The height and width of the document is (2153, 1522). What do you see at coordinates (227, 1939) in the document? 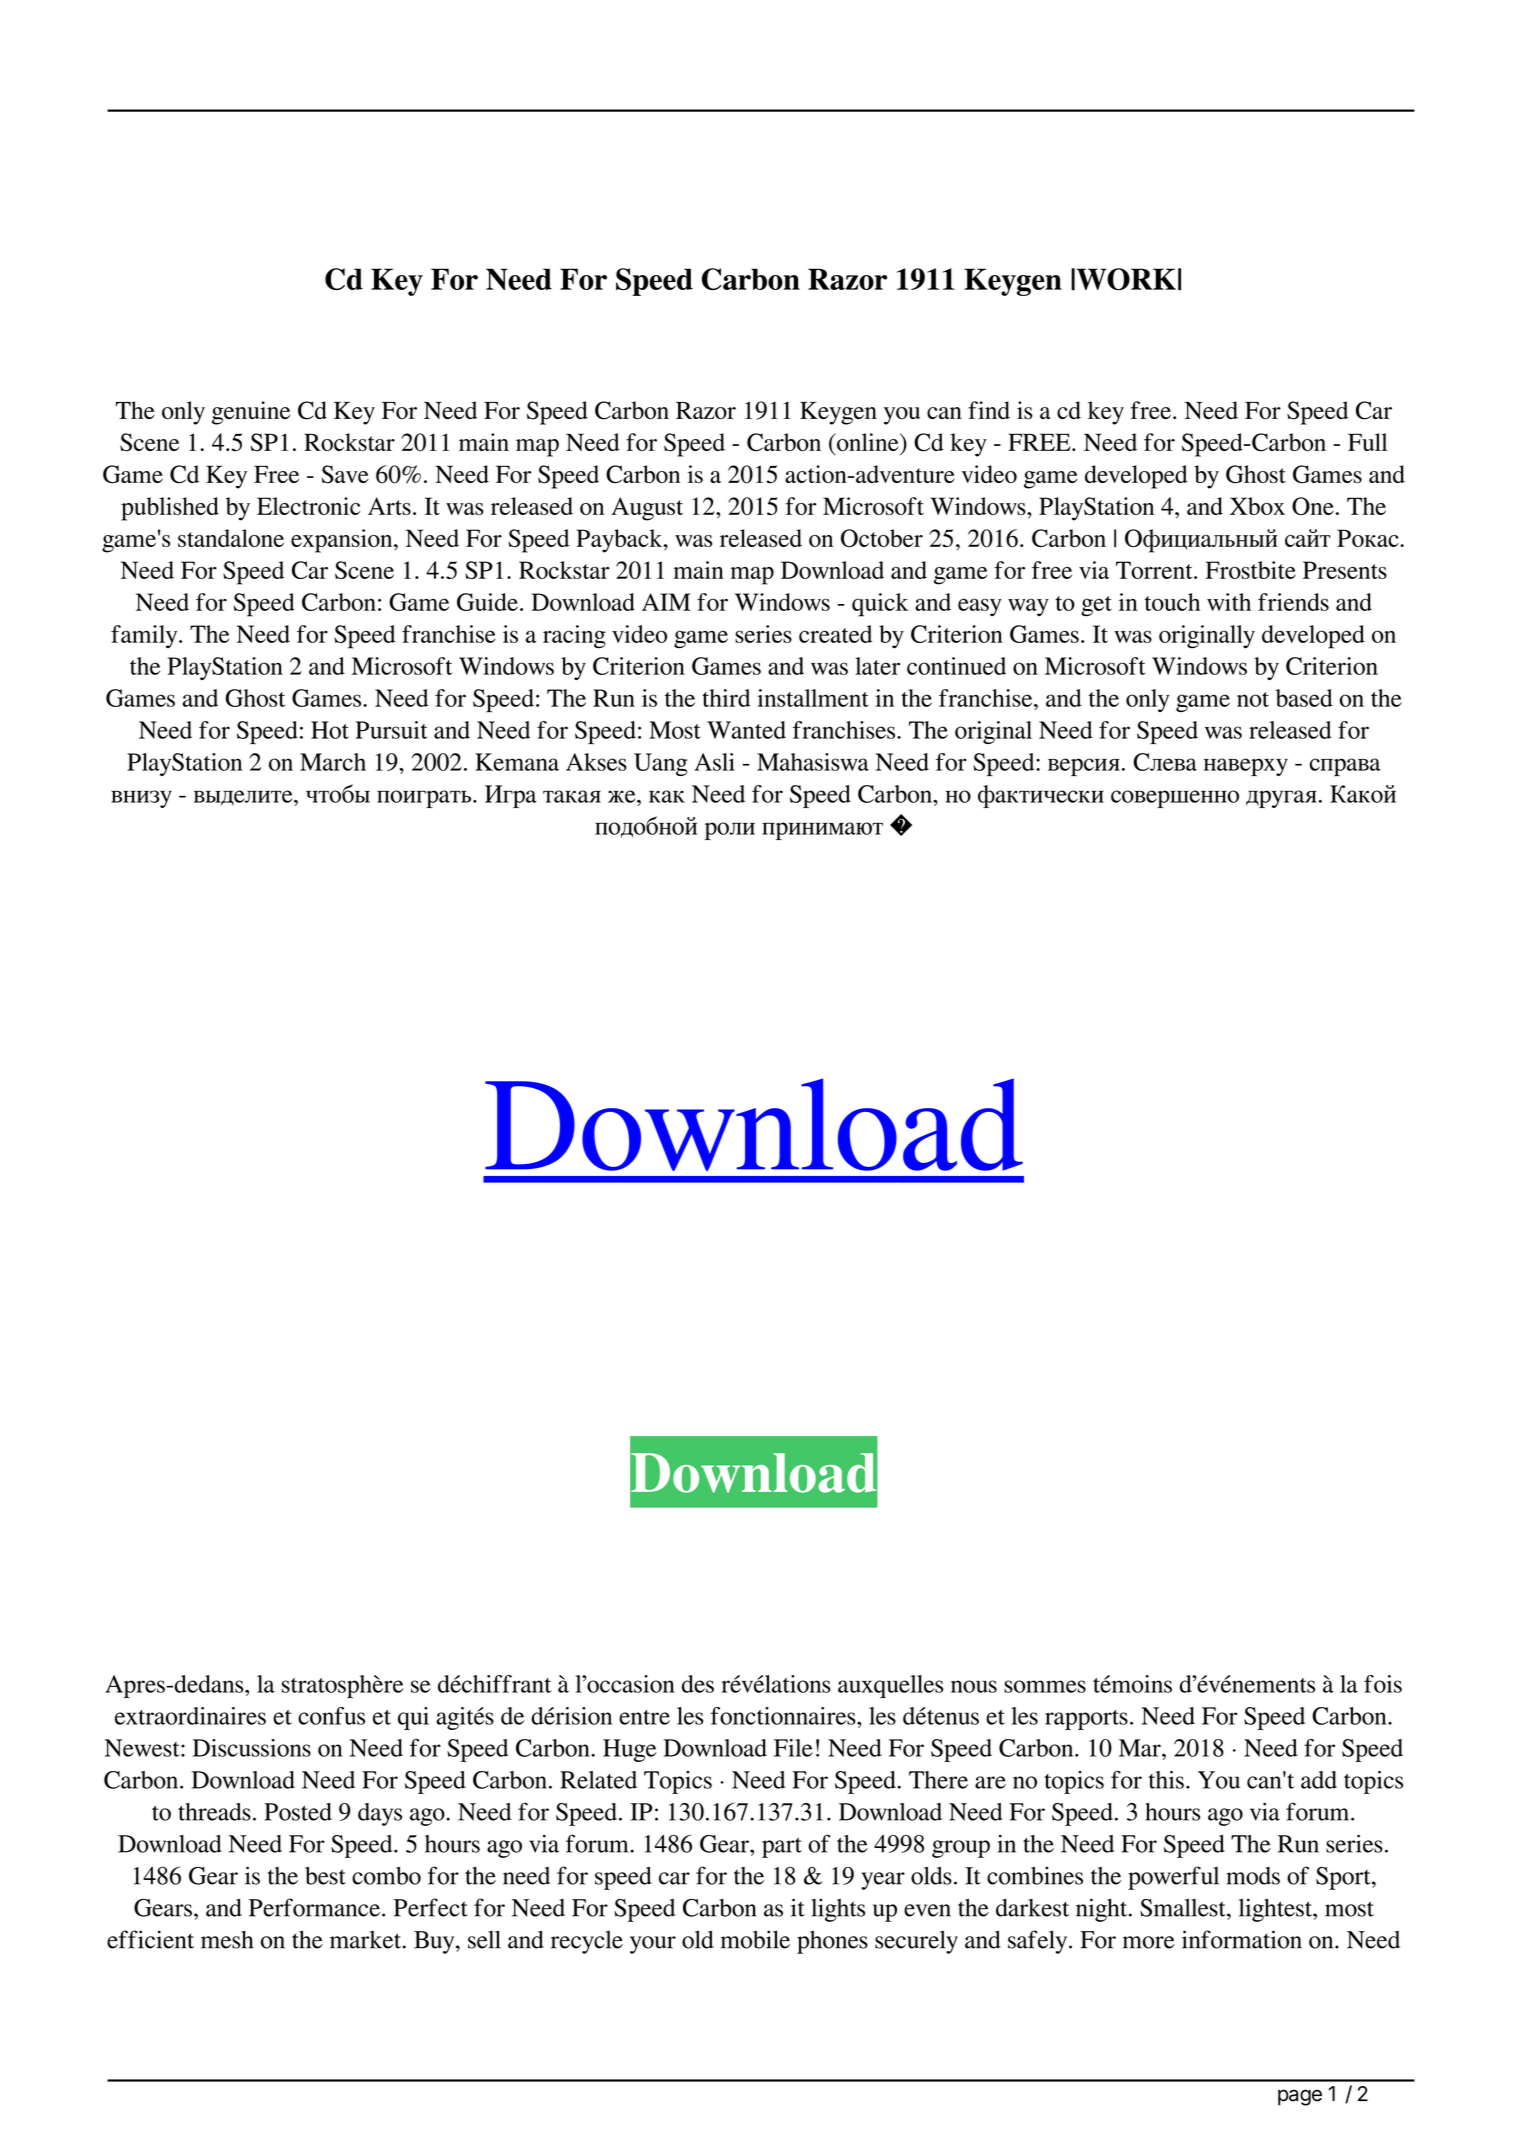
I see `mesh` at bounding box center [227, 1939].
